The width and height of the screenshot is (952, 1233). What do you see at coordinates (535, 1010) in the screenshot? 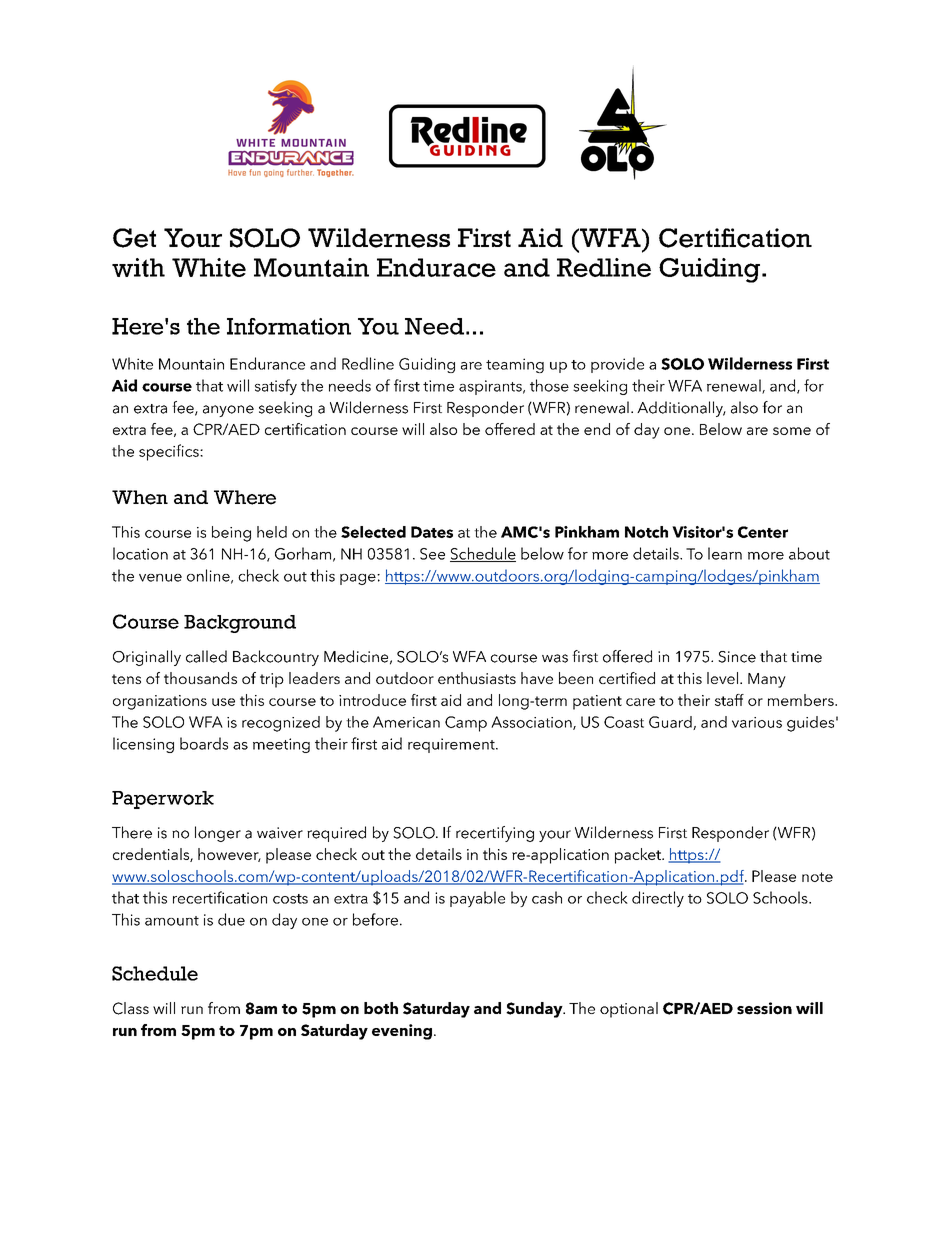
I see `Sunday` at bounding box center [535, 1010].
